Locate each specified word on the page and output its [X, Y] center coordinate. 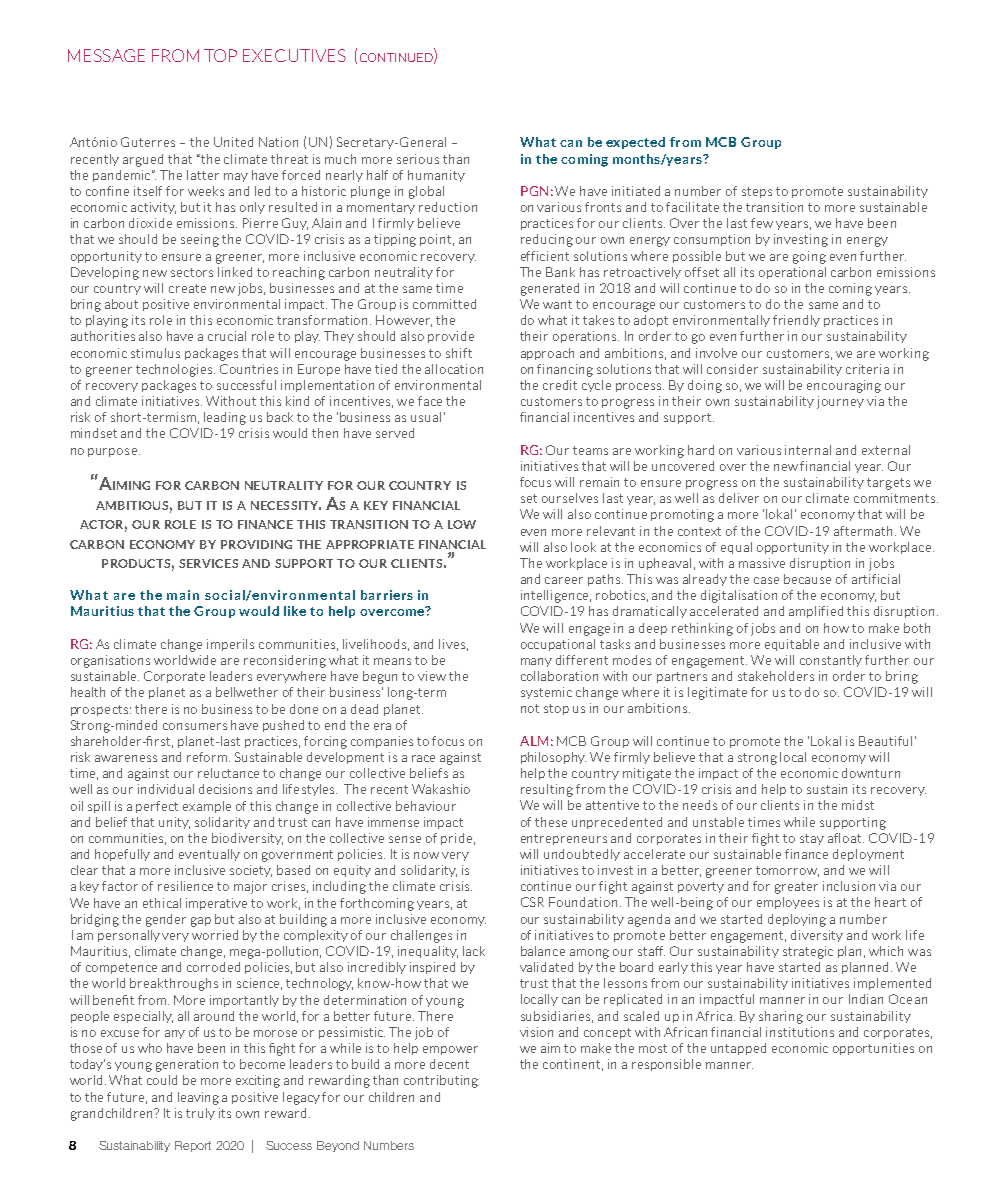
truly [200, 1114]
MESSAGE [106, 55]
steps [757, 192]
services [208, 563]
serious [418, 159]
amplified [816, 612]
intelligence [556, 596]
